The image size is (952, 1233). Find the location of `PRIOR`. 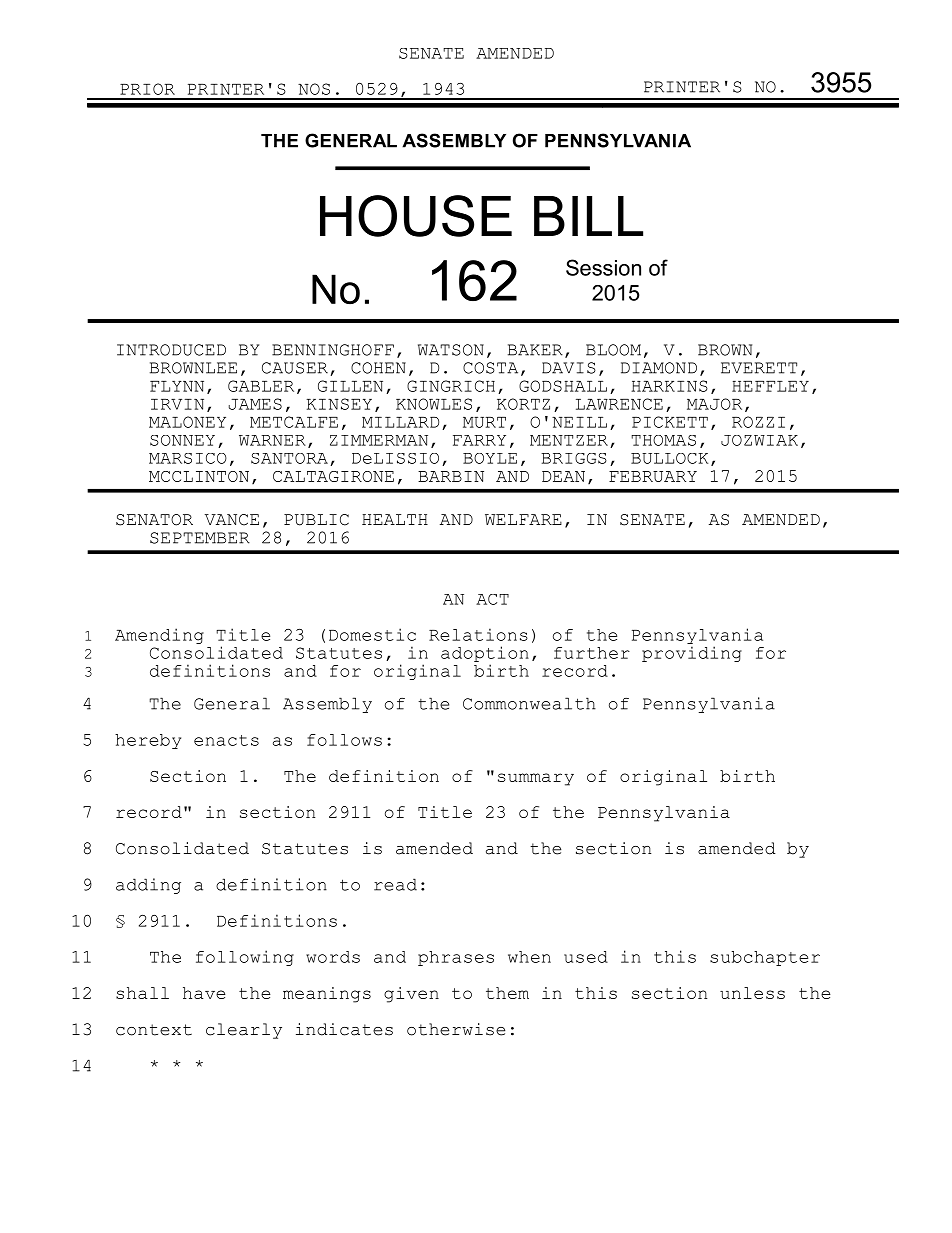

PRIOR is located at coordinates (147, 89).
